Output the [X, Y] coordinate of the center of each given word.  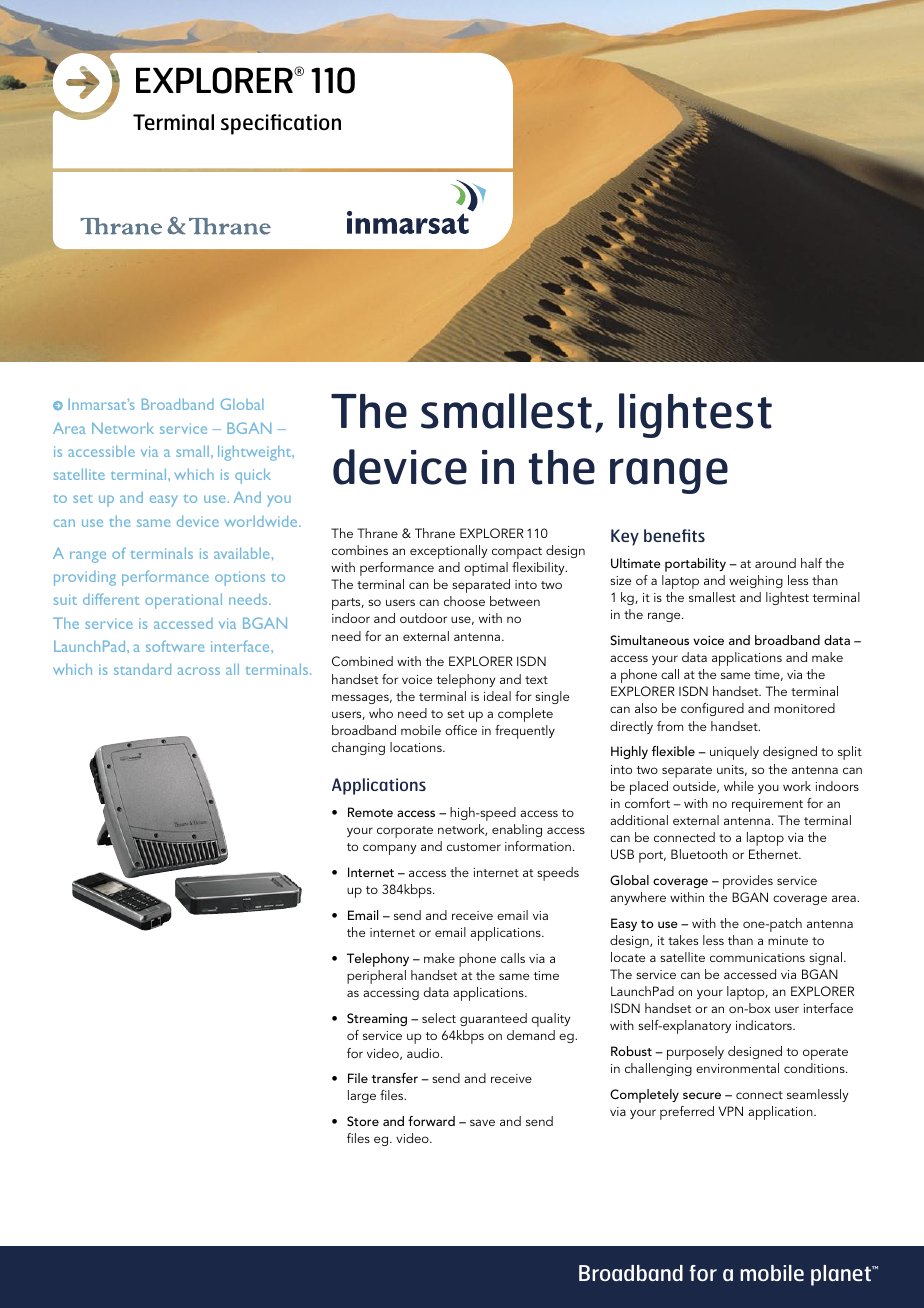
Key [625, 537]
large [362, 1096]
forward [431, 1121]
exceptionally [448, 552]
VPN [730, 1111]
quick [253, 476]
